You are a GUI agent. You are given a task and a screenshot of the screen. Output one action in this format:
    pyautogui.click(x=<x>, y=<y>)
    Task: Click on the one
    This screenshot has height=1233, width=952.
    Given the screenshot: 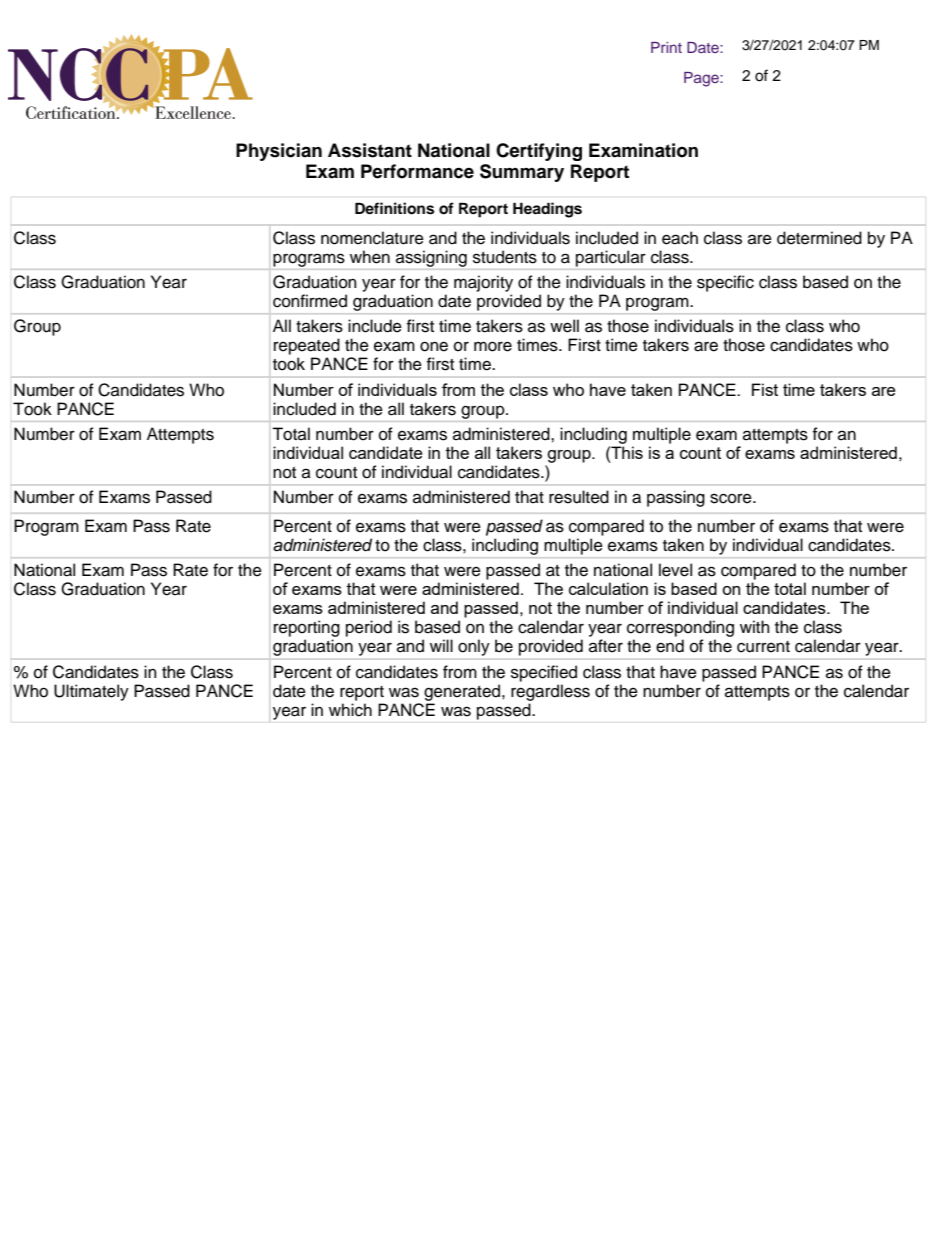 What is the action you would take?
    pyautogui.click(x=434, y=346)
